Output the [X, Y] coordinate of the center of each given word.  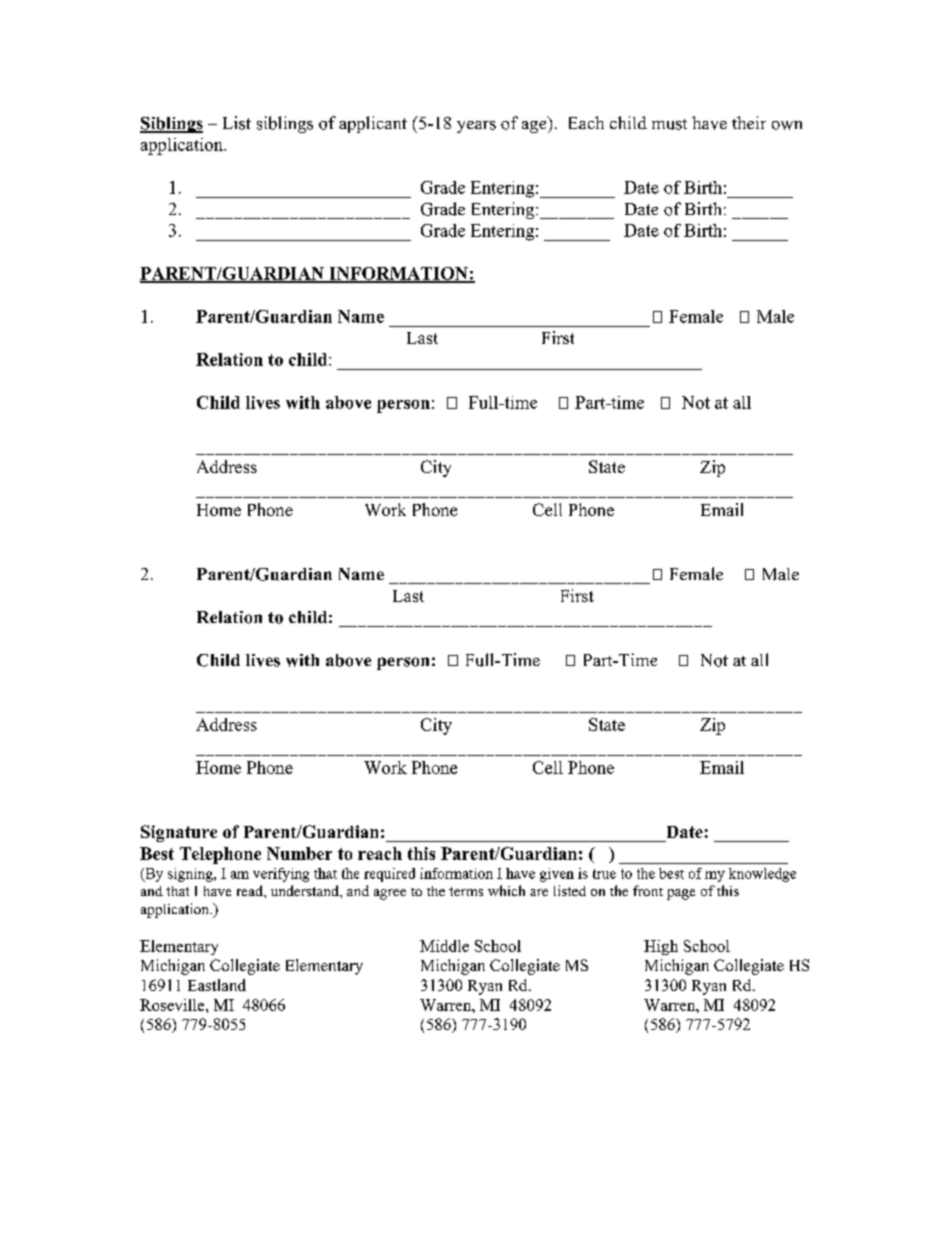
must [669, 124]
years [476, 127]
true [604, 874]
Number [299, 853]
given [557, 875]
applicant [373, 124]
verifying [281, 875]
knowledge [762, 875]
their [749, 122]
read [251, 890]
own [787, 125]
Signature [179, 833]
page [681, 894]
